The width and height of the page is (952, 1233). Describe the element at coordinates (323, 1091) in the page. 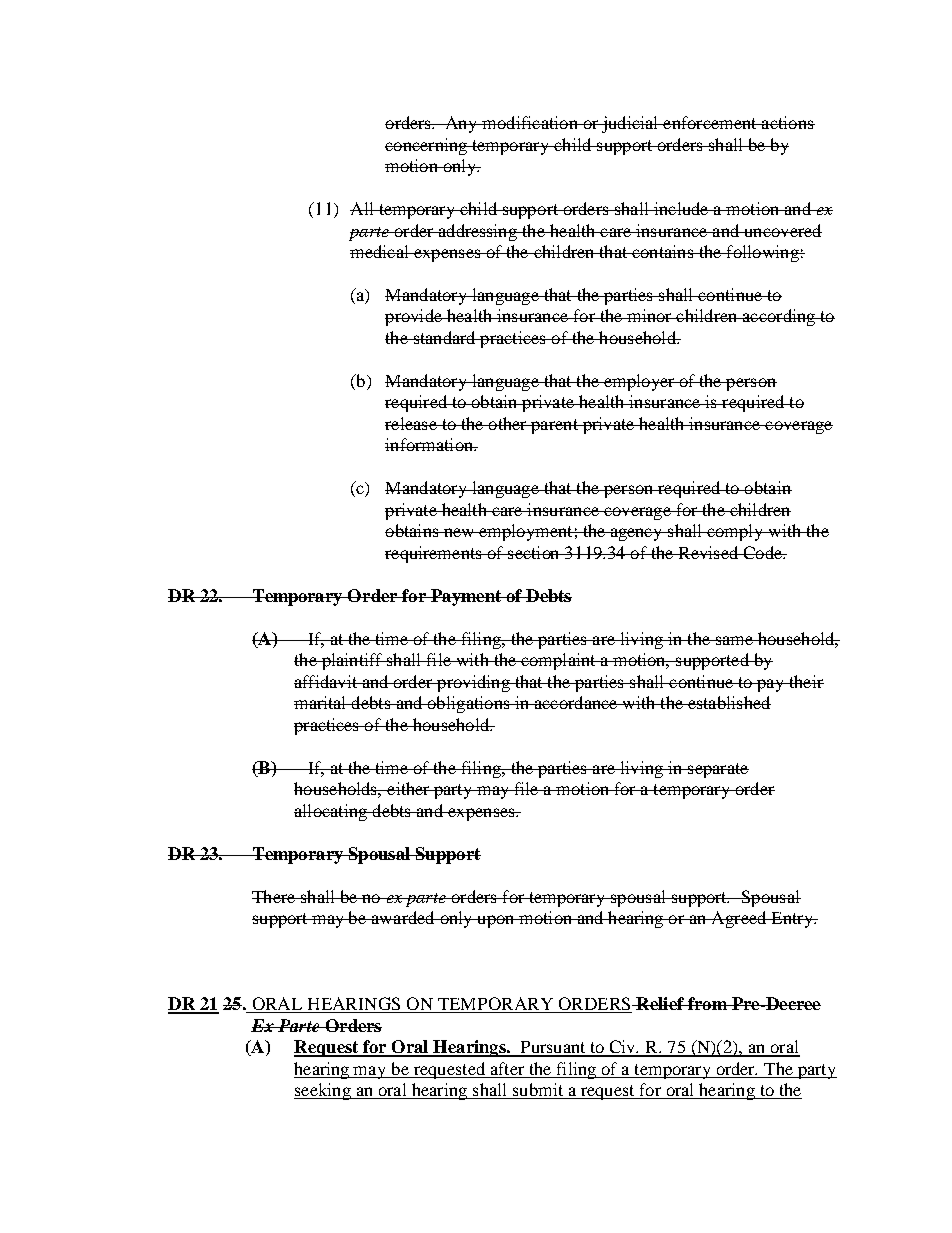

I see `seeking` at that location.
